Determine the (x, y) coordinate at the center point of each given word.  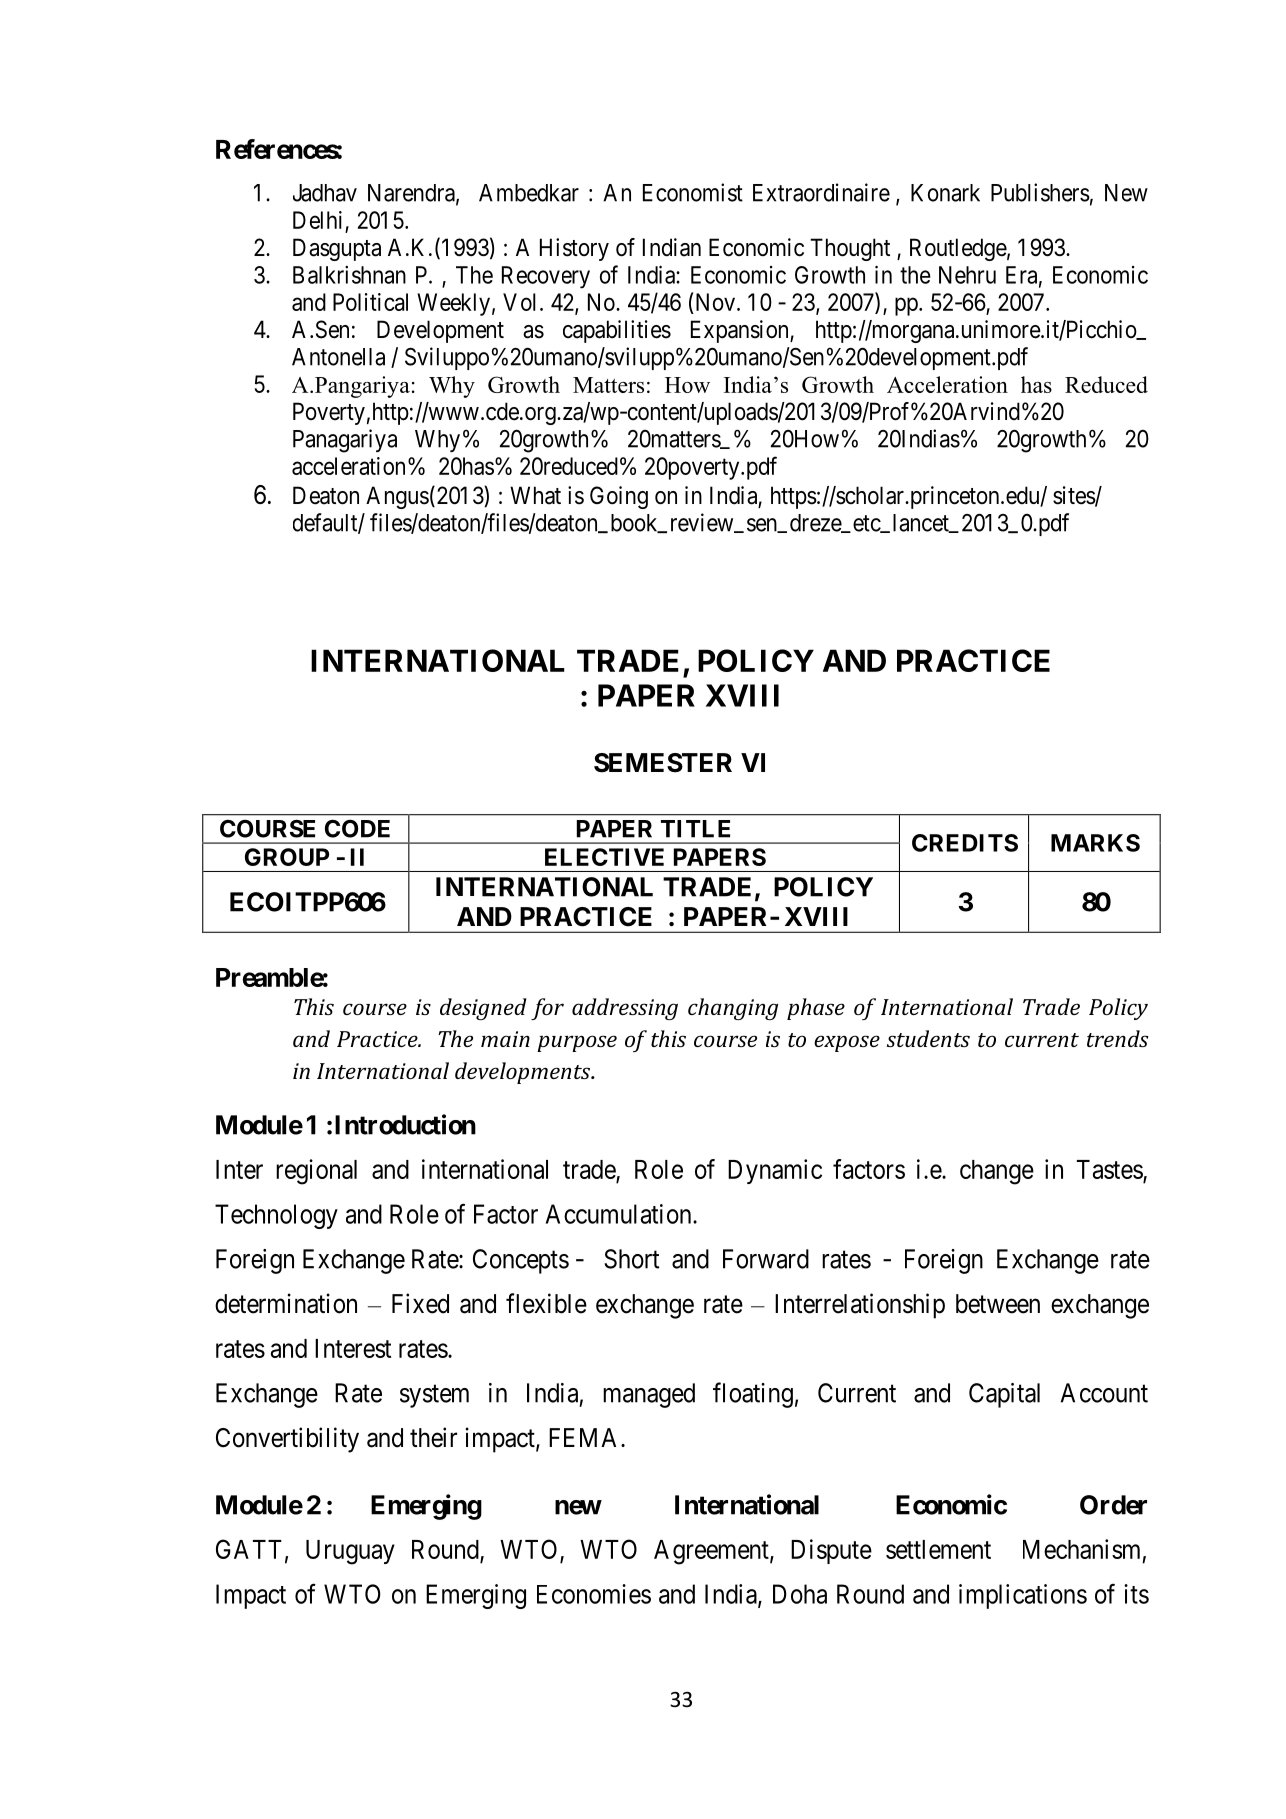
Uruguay (350, 1552)
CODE (357, 828)
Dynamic (775, 1171)
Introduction (405, 1124)
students (928, 1038)
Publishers (1040, 192)
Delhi (317, 220)
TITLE (695, 829)
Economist (693, 192)
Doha (800, 1594)
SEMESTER (663, 763)
